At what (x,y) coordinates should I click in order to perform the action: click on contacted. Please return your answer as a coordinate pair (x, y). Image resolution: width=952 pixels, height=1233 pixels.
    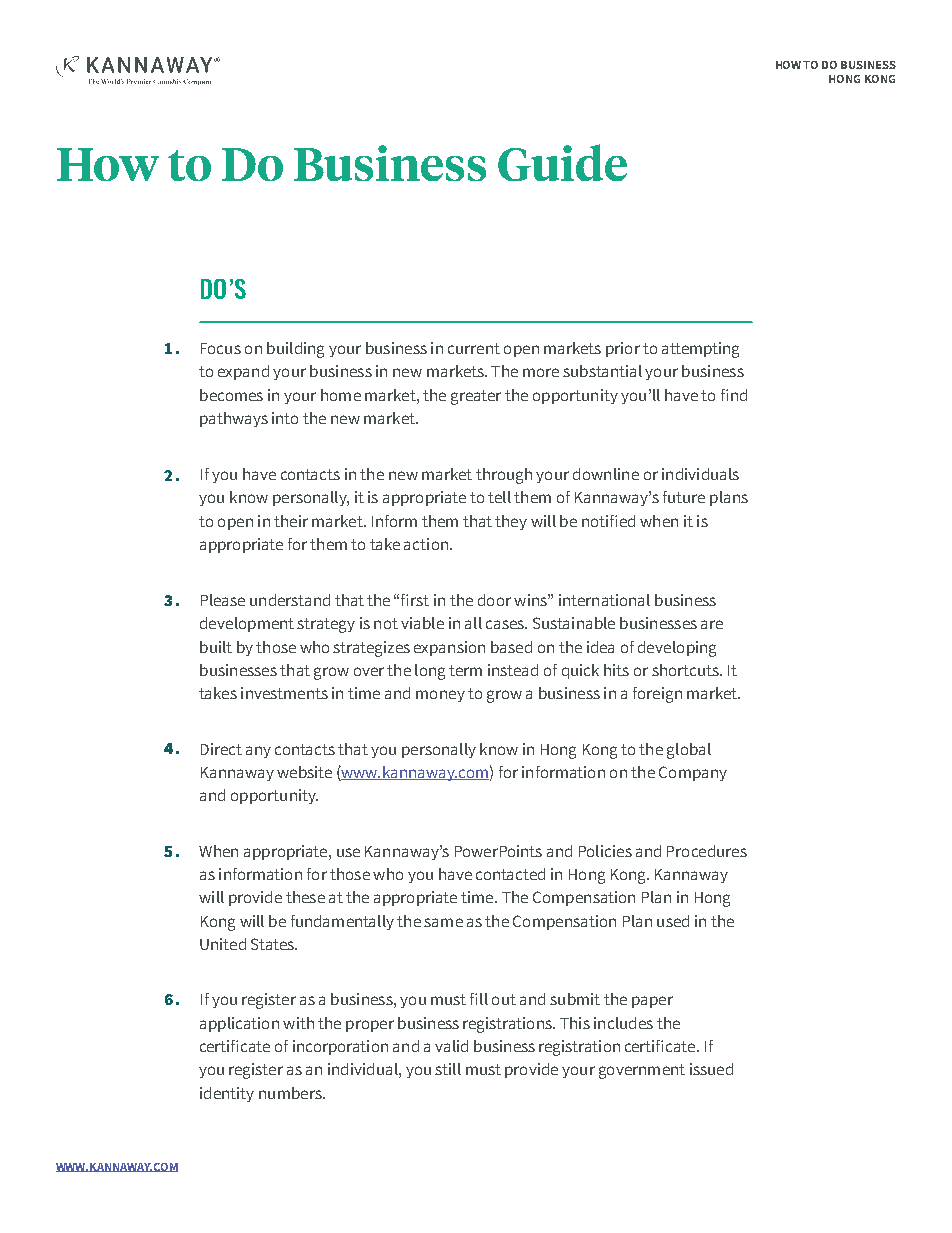
    Looking at the image, I should click on (510, 874).
